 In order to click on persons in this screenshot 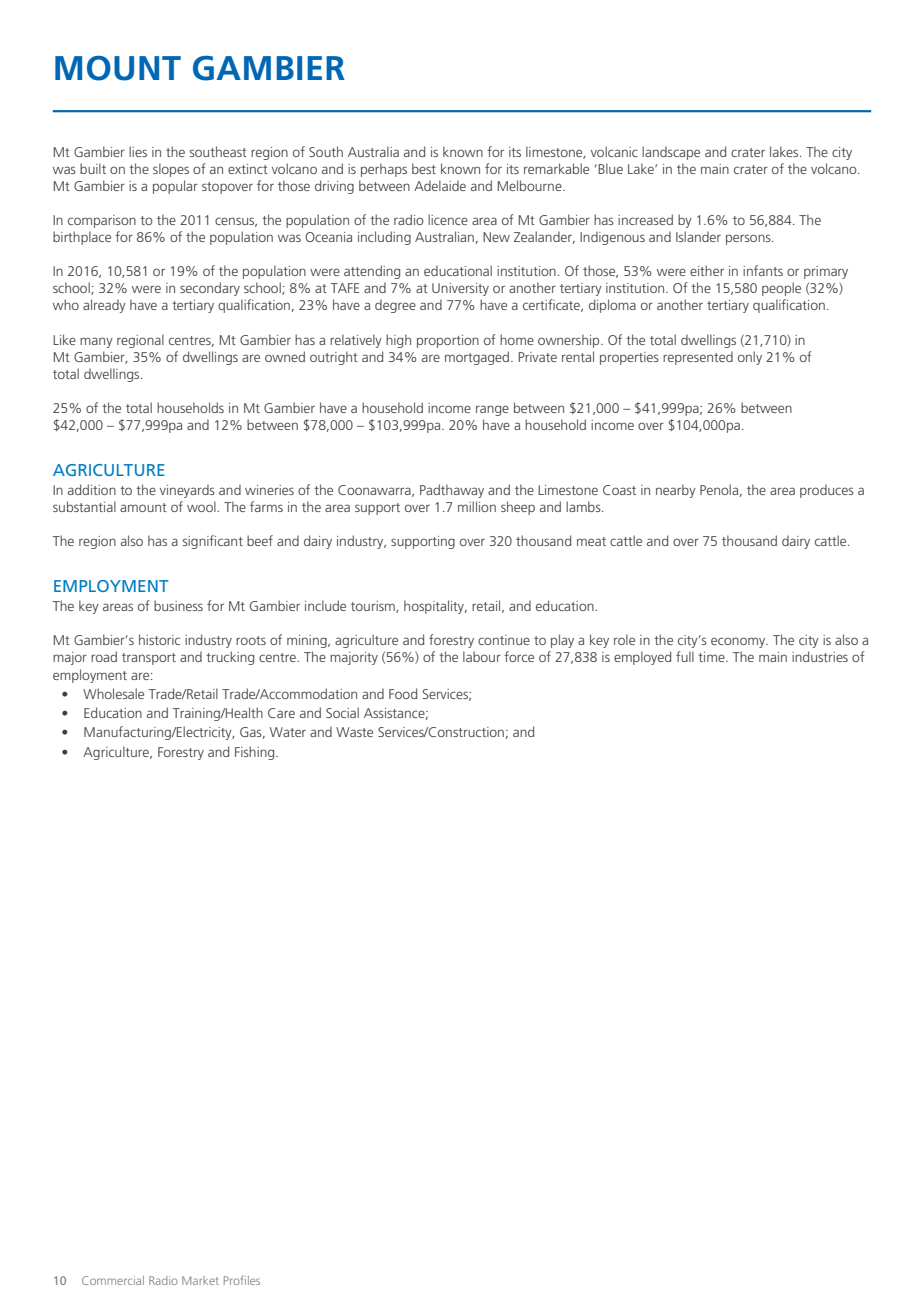, I will do `click(749, 239)`.
